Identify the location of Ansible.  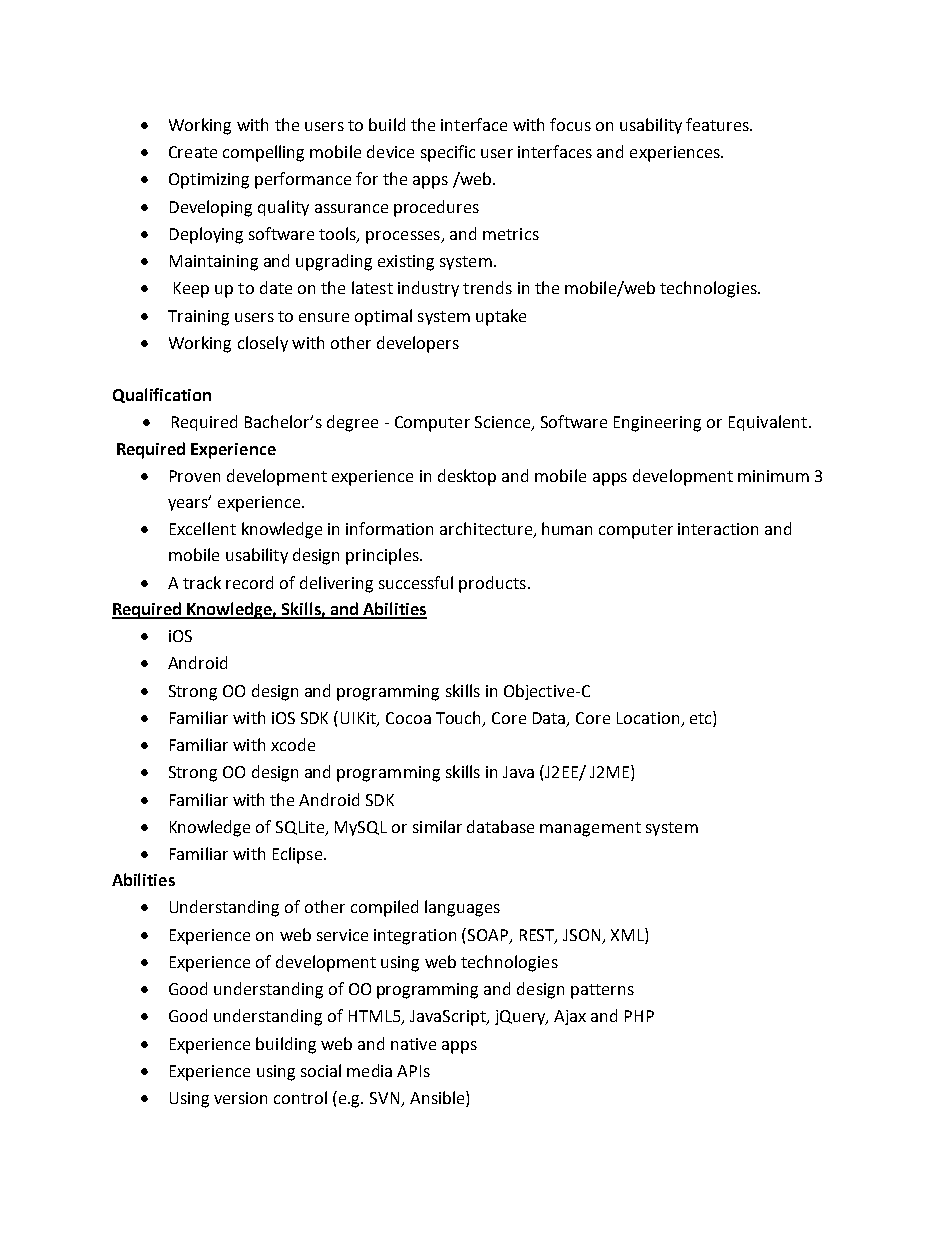
(438, 1099).
